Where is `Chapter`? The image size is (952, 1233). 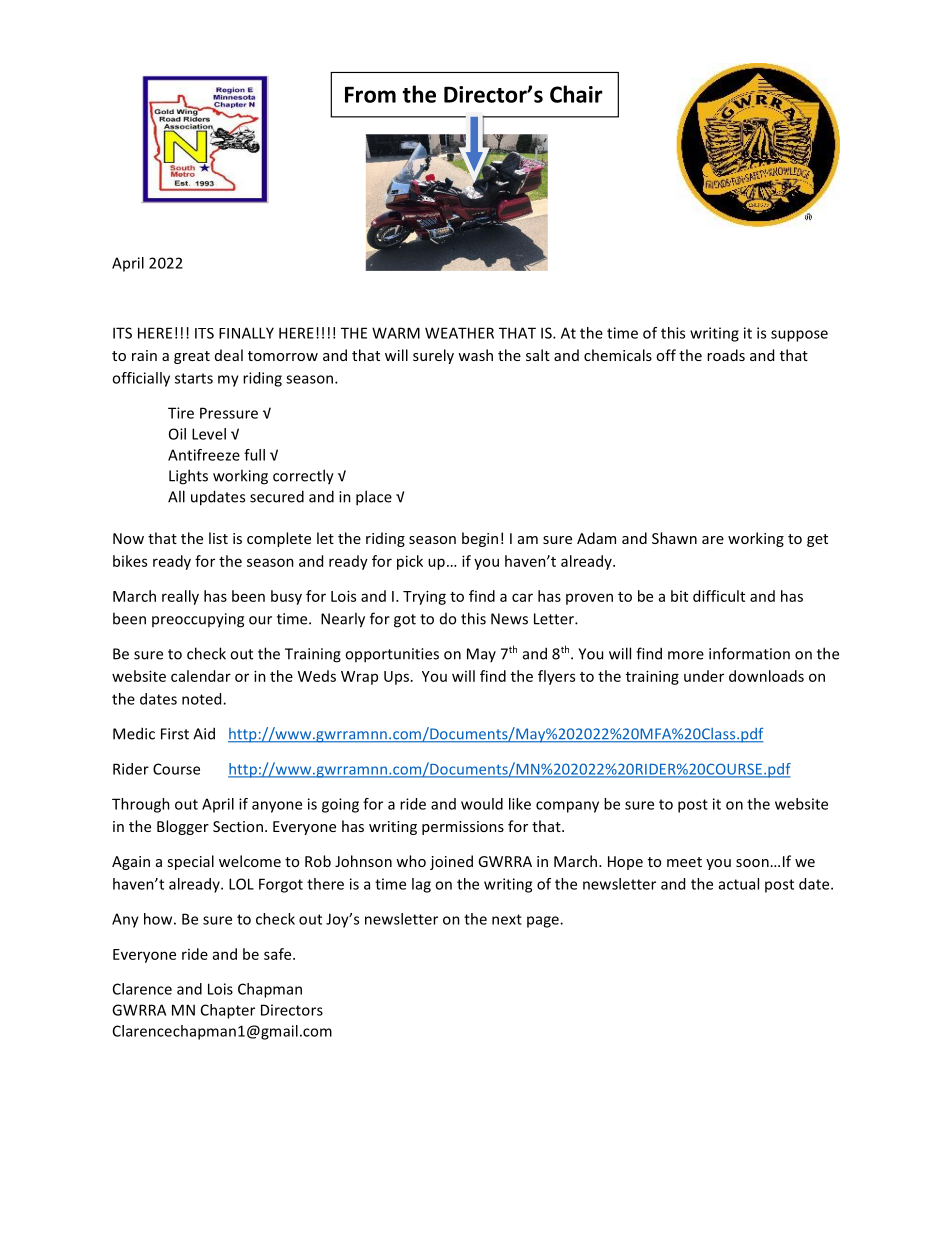 Chapter is located at coordinates (228, 1011).
